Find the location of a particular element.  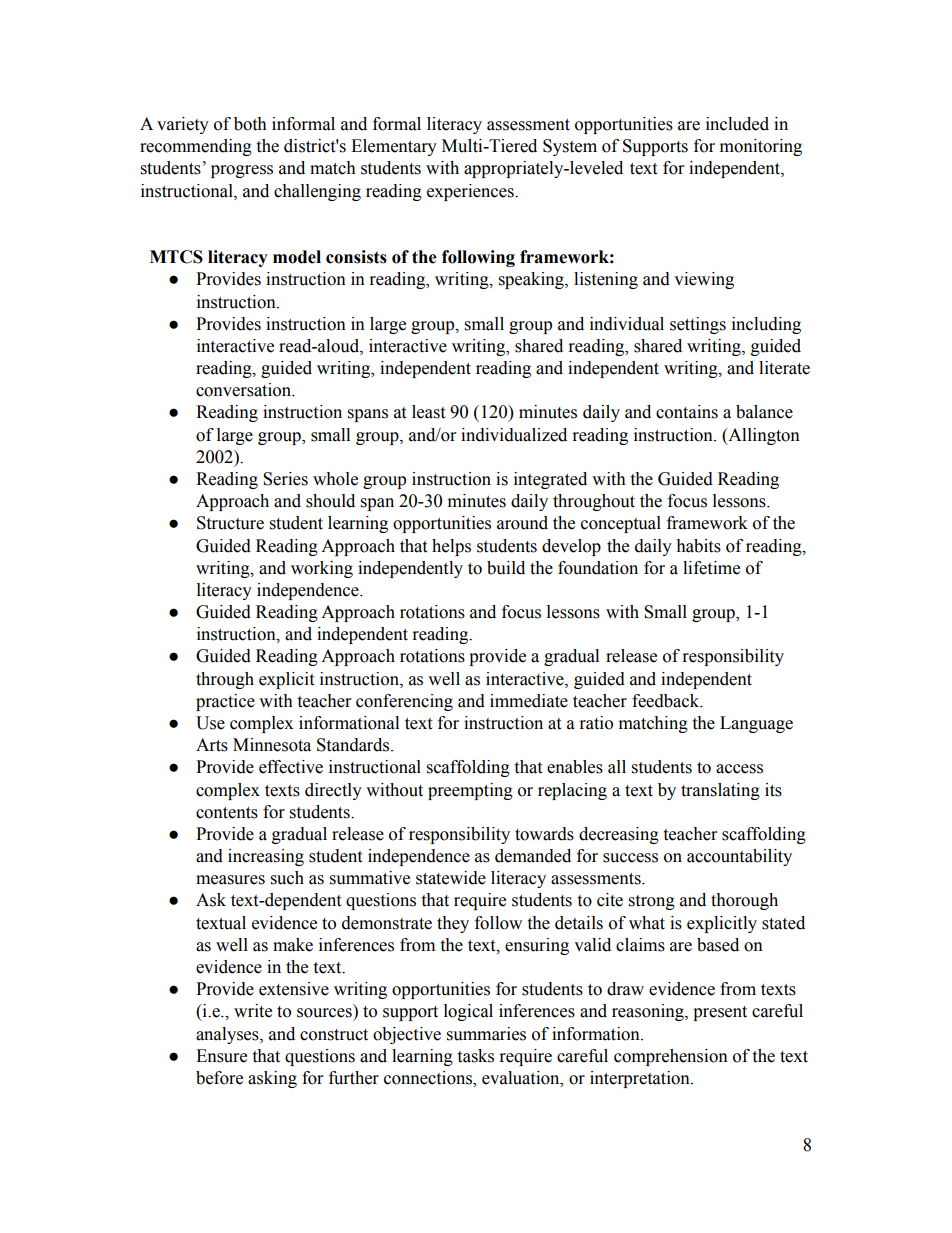

progress is located at coordinates (242, 171).
